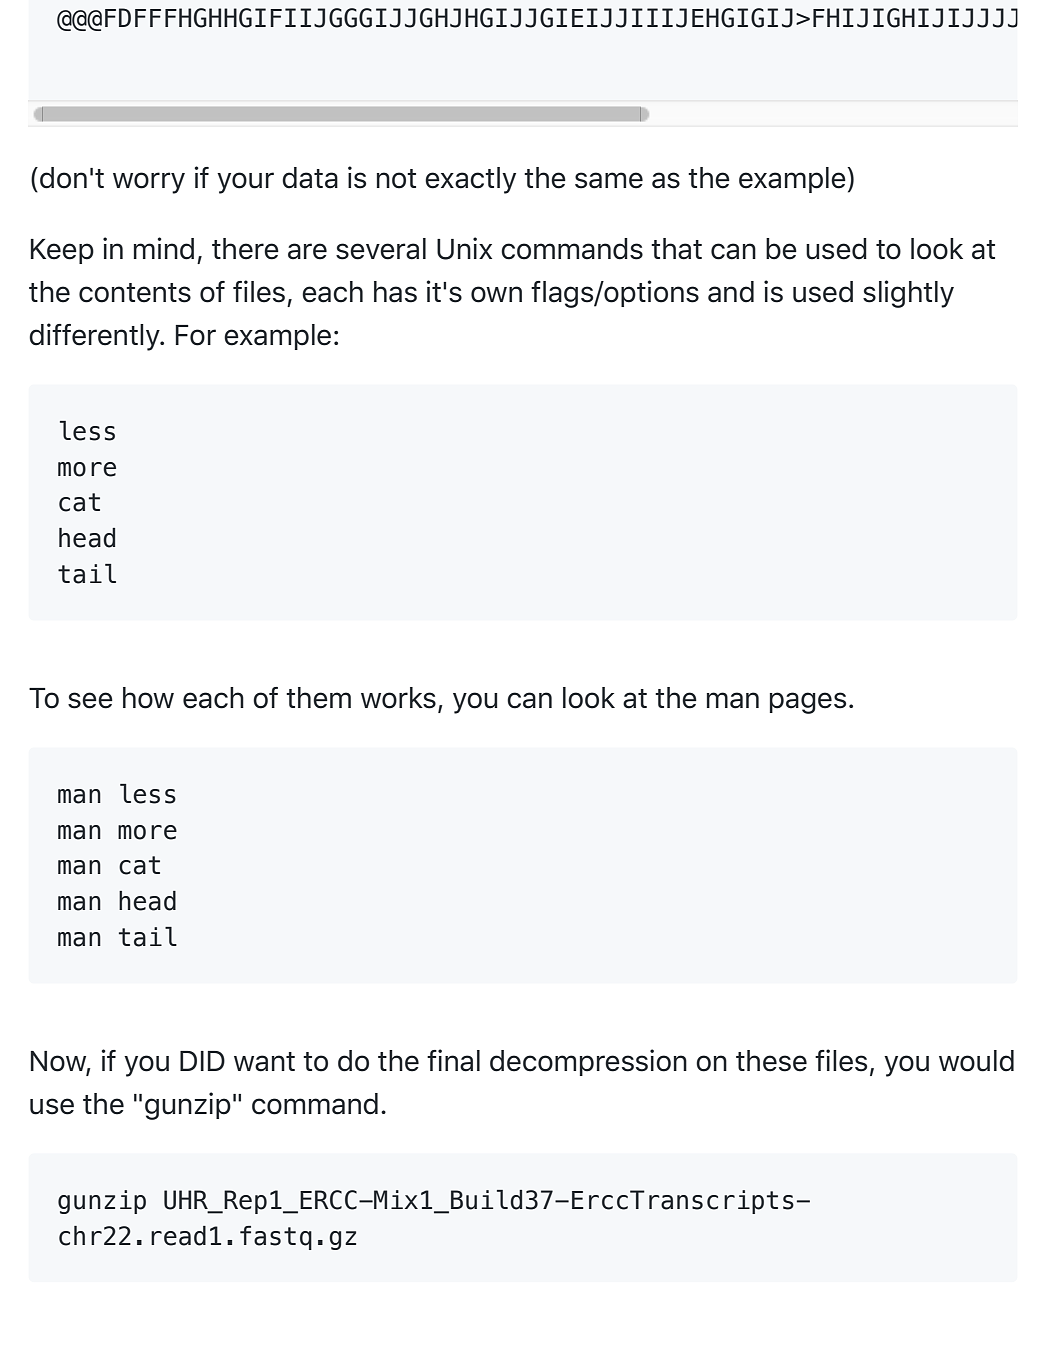  Describe the element at coordinates (771, 1061) in the screenshot. I see `these` at that location.
